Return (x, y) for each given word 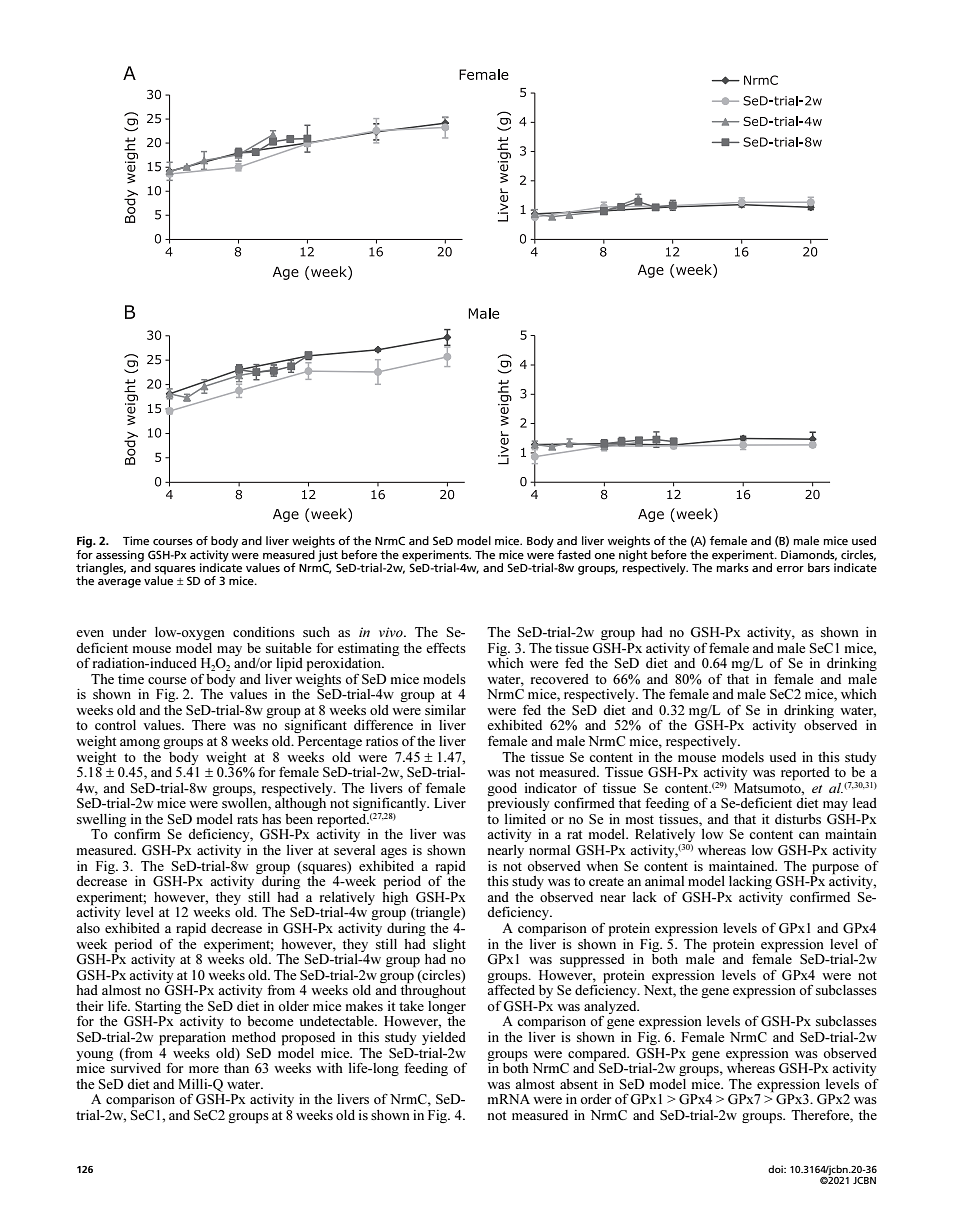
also (88, 928)
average (119, 583)
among (140, 744)
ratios (382, 741)
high (395, 897)
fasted (574, 554)
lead (865, 803)
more (204, 1069)
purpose (835, 869)
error (790, 569)
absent (579, 1084)
